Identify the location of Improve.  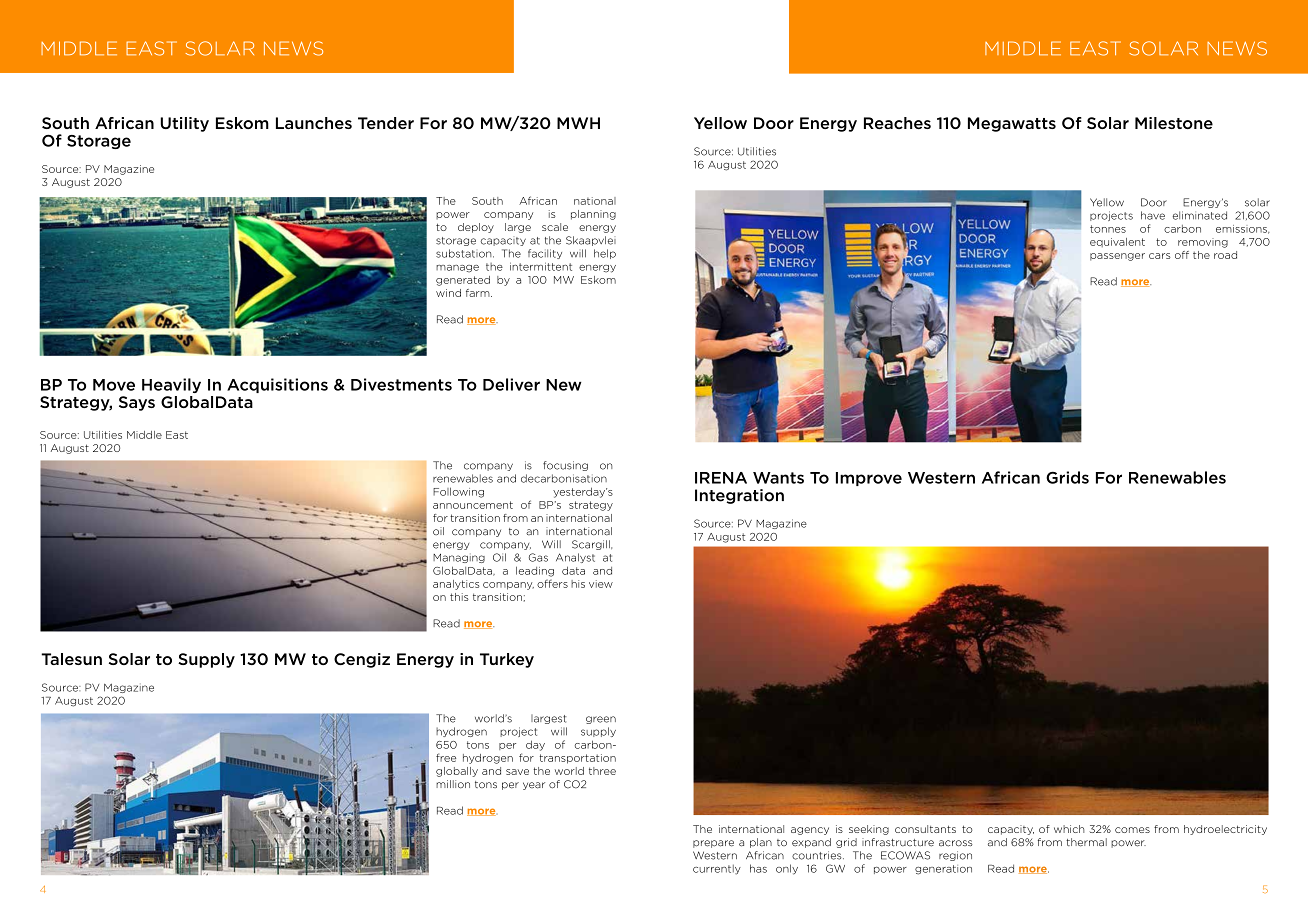
(869, 479).
